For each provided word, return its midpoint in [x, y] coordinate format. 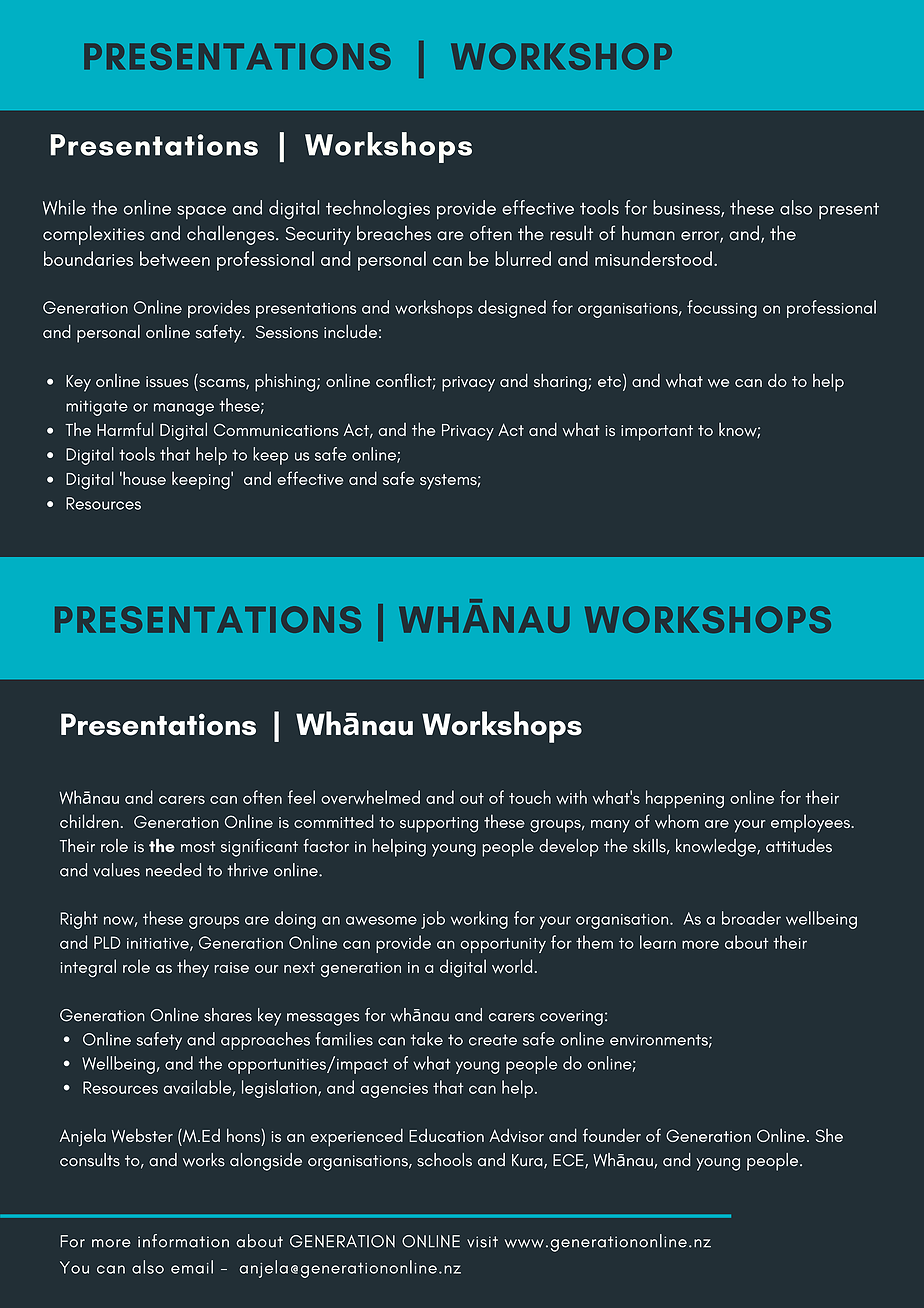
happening [685, 799]
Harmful [125, 429]
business [687, 208]
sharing [561, 383]
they [193, 968]
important [657, 433]
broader [751, 918]
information [183, 1241]
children [89, 821]
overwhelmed [370, 797]
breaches [394, 233]
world [512, 966]
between [175, 258]
